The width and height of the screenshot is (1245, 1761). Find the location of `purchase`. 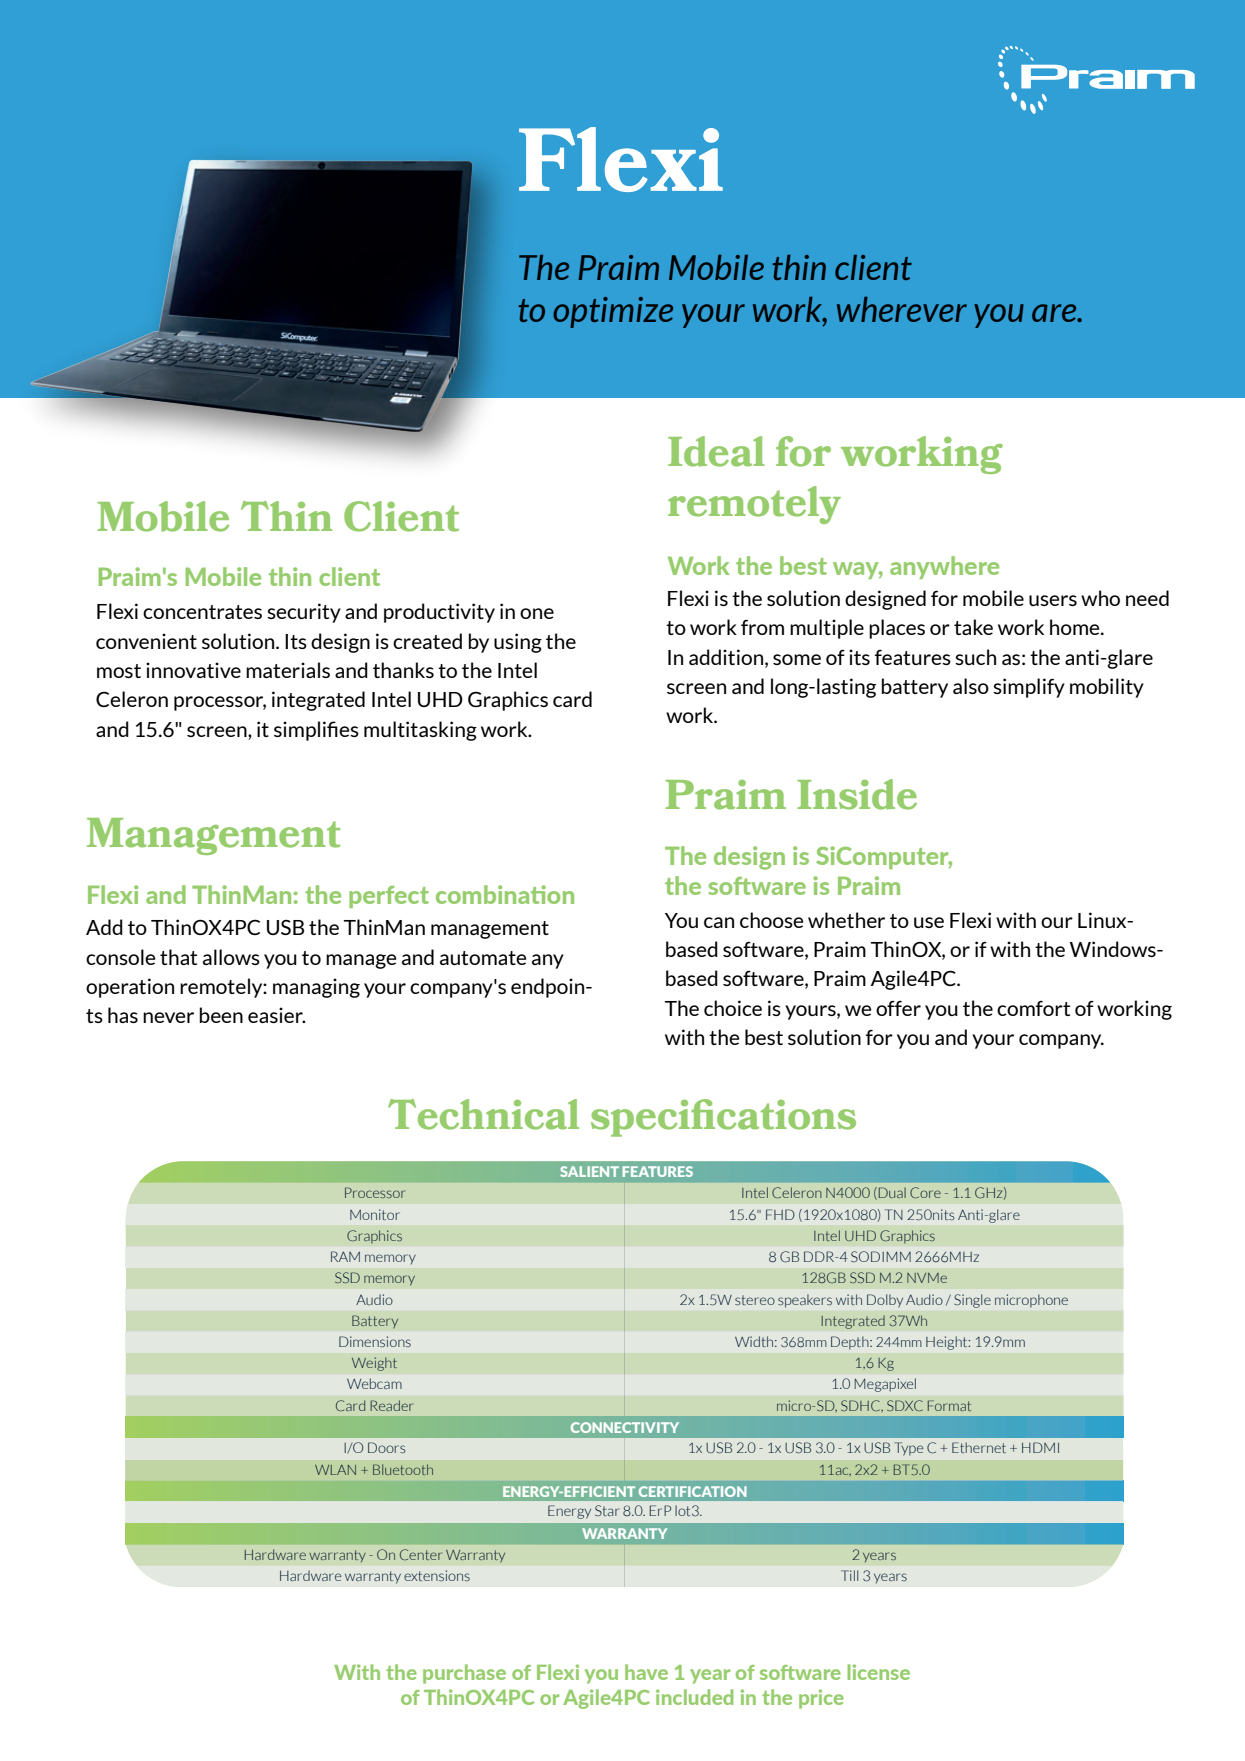

purchase is located at coordinates (464, 1674).
